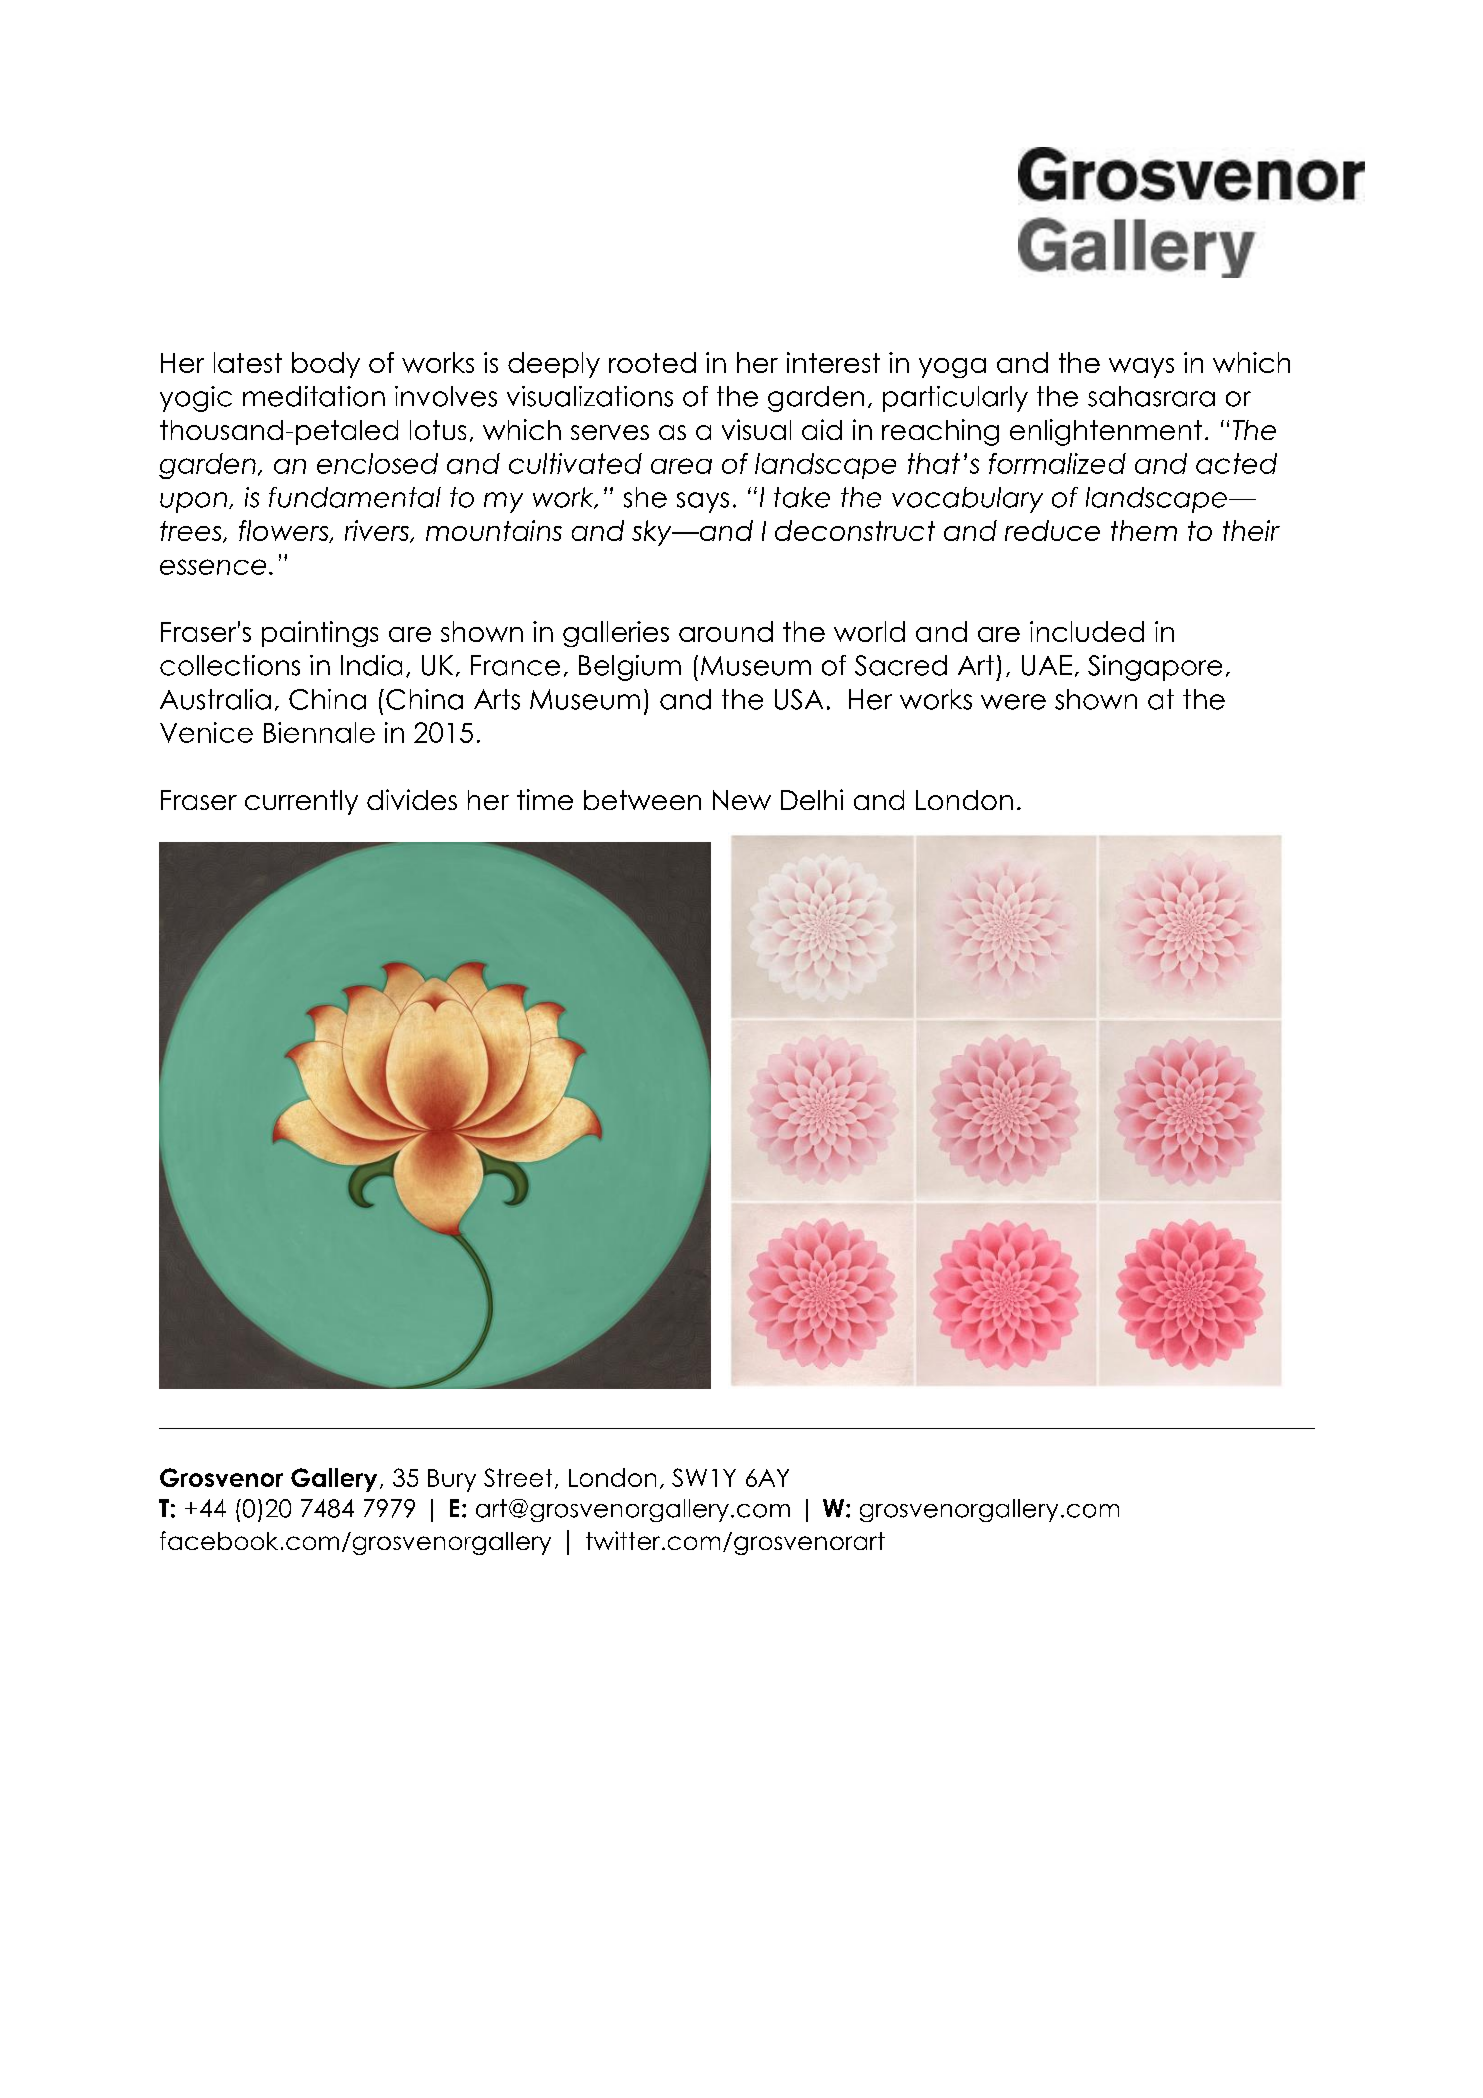 The height and width of the screenshot is (2098, 1483). Describe the element at coordinates (452, 1480) in the screenshot. I see `Bury` at that location.
